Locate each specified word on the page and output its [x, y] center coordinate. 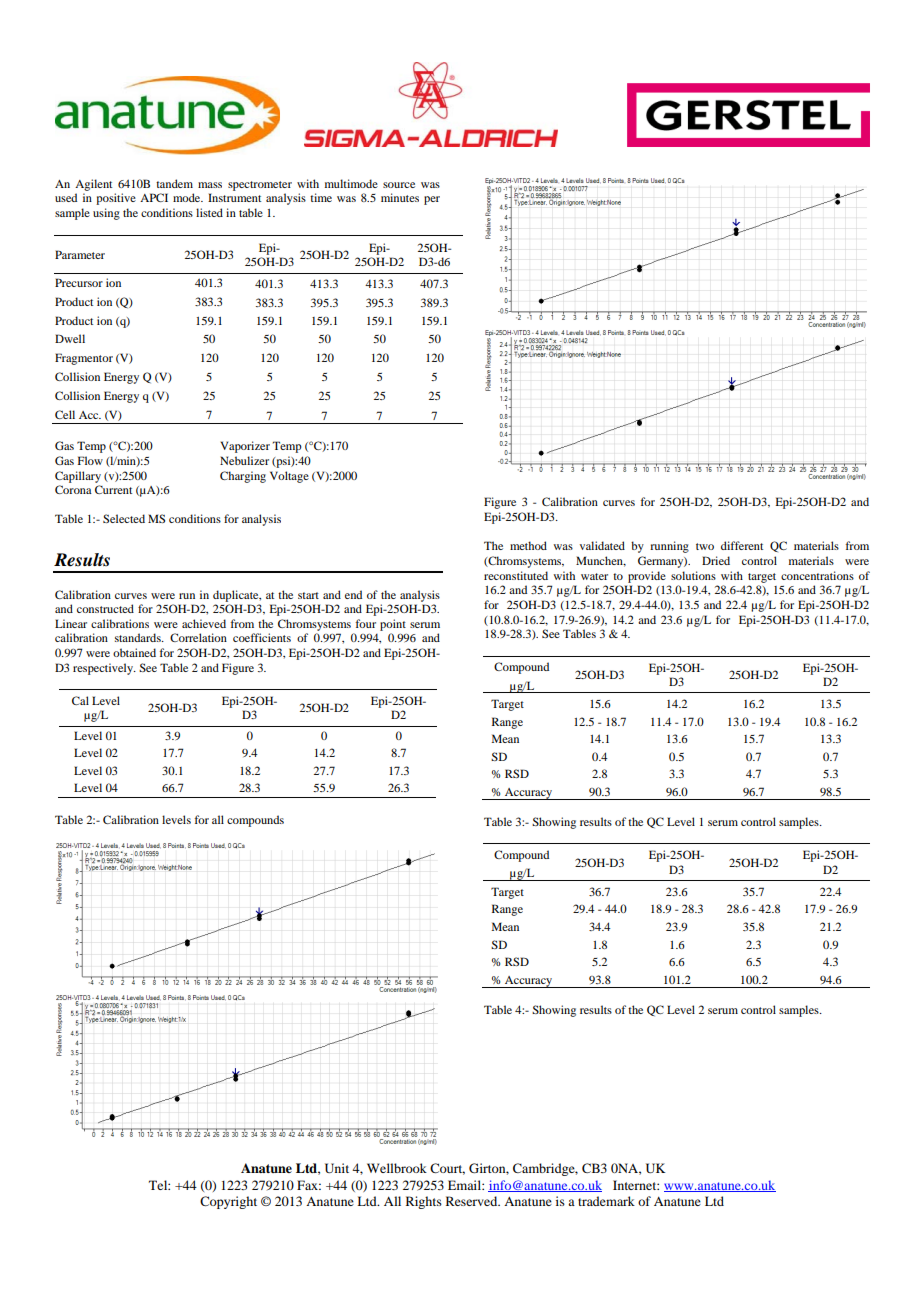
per [432, 200]
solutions [693, 575]
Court [447, 1169]
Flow [90, 460]
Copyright [228, 1202]
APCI [154, 197]
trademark [606, 1201]
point [393, 625]
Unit [337, 1168]
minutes [400, 197]
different [742, 545]
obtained [134, 652]
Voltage [289, 477]
